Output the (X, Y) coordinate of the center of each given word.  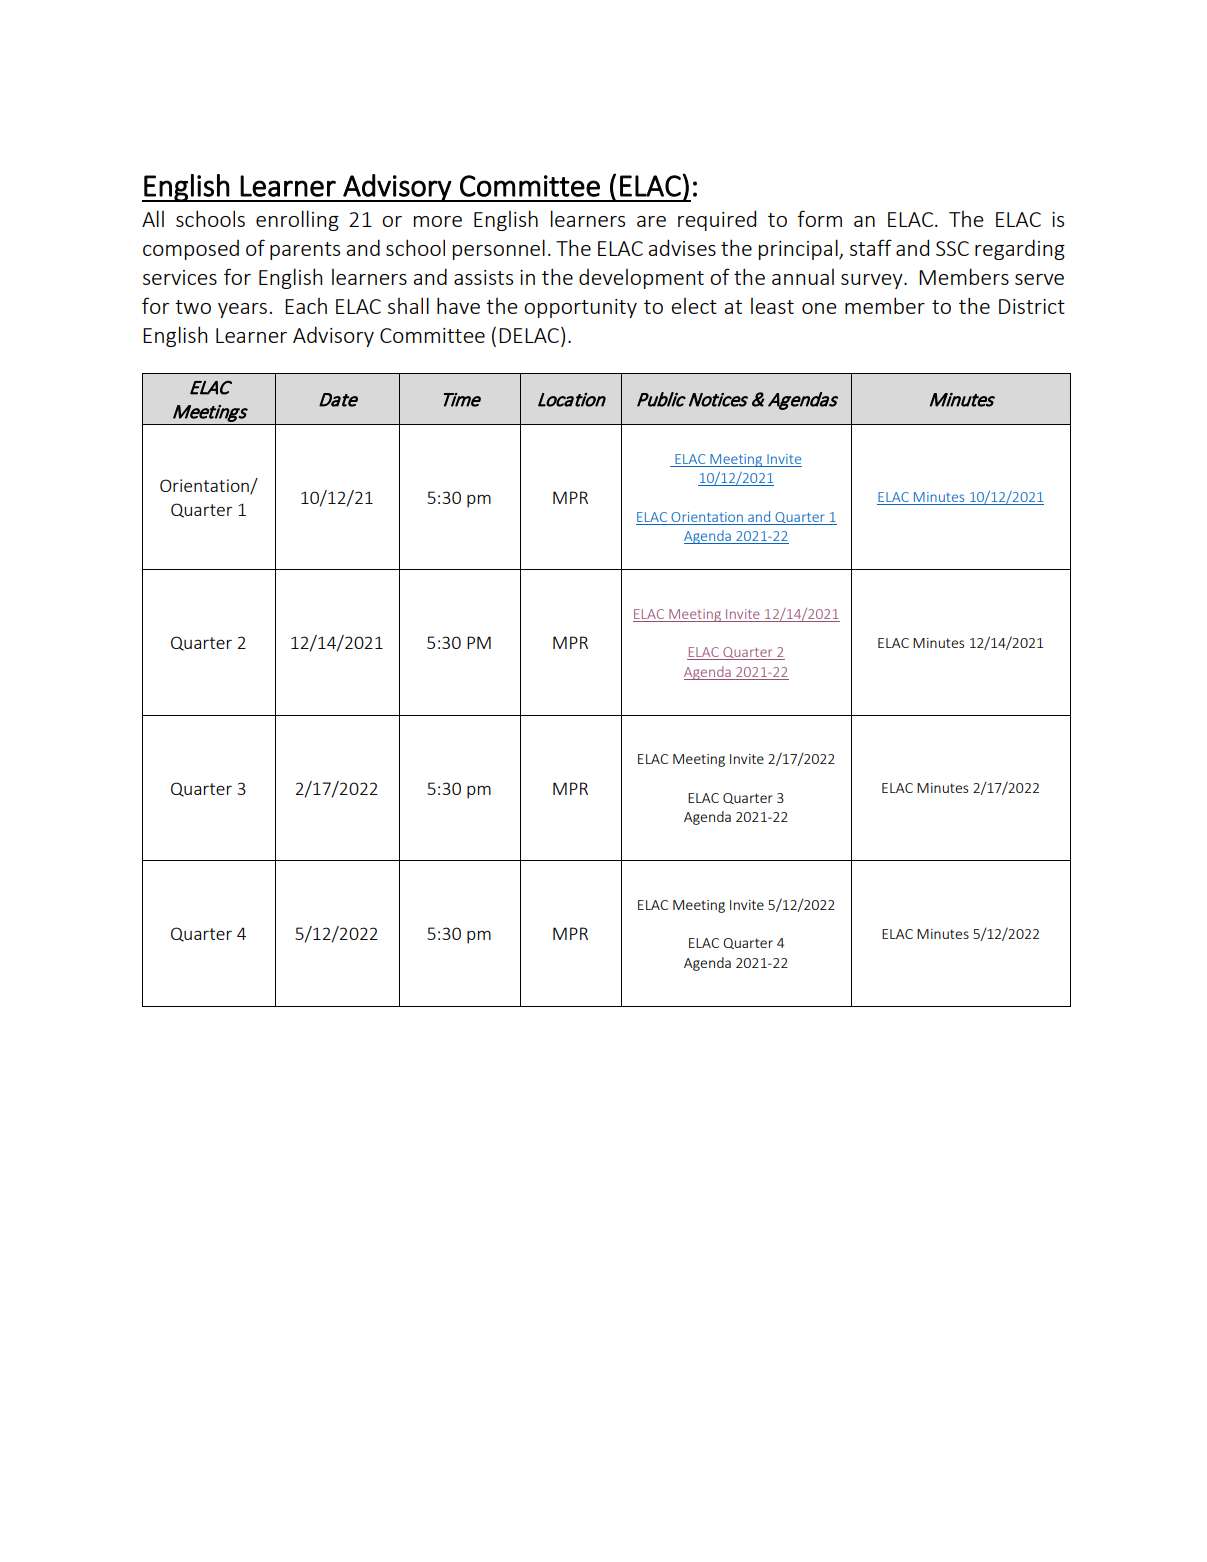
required (717, 220)
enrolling (297, 220)
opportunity (580, 308)
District (1032, 306)
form (819, 218)
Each (306, 306)
